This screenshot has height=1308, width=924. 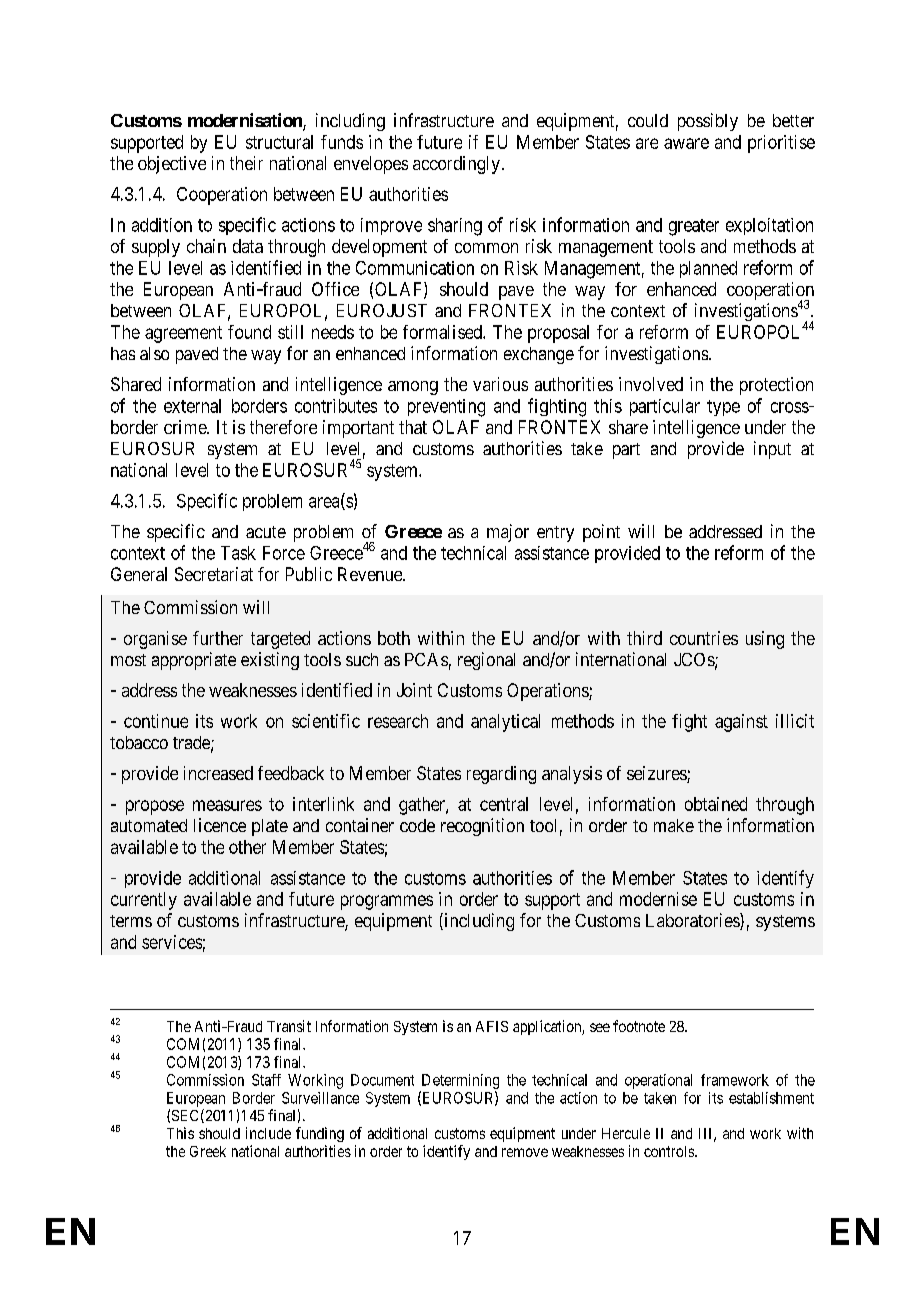 What do you see at coordinates (172, 165) in the screenshot?
I see `objective` at bounding box center [172, 165].
